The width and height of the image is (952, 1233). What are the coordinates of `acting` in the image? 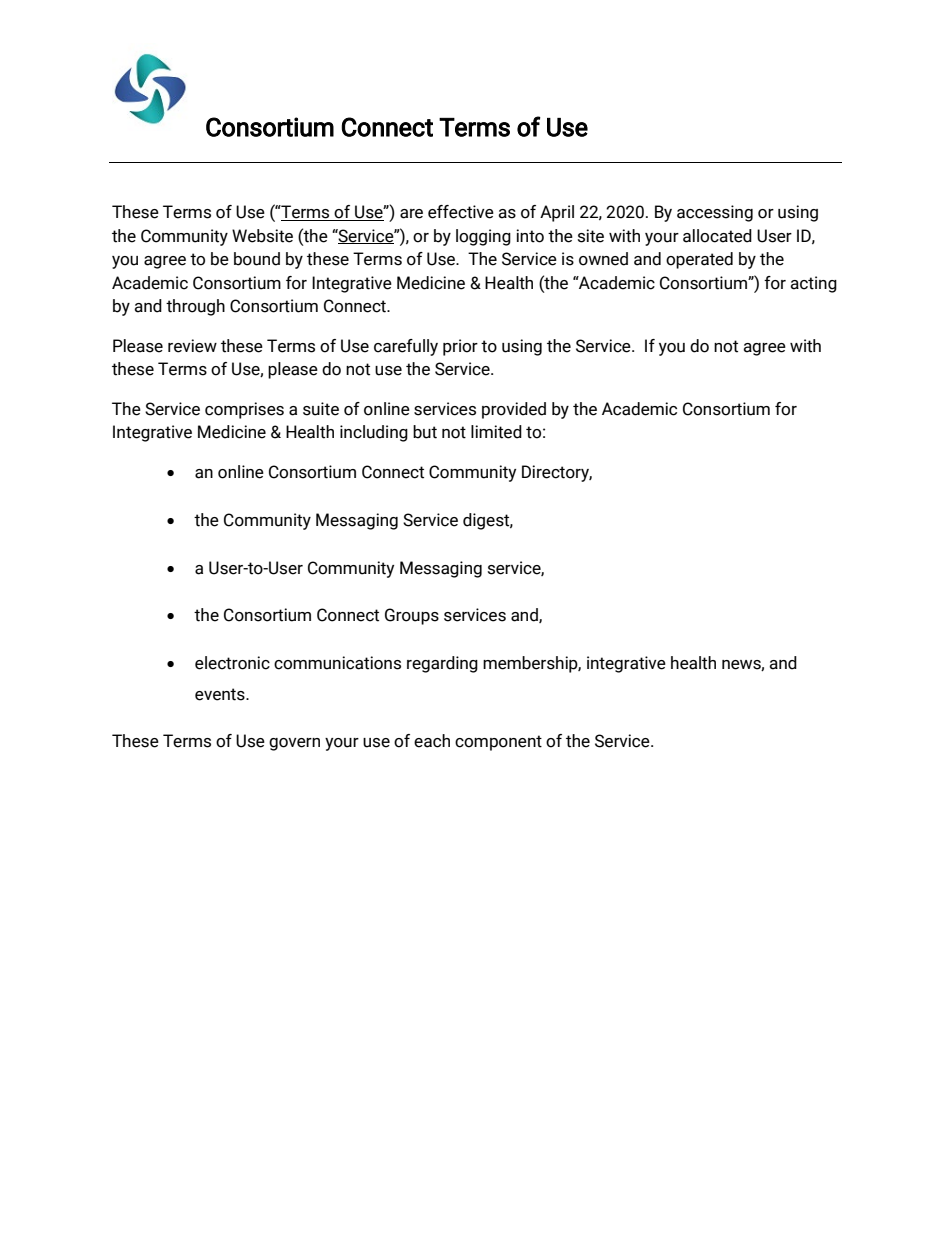 It's located at (813, 284).
